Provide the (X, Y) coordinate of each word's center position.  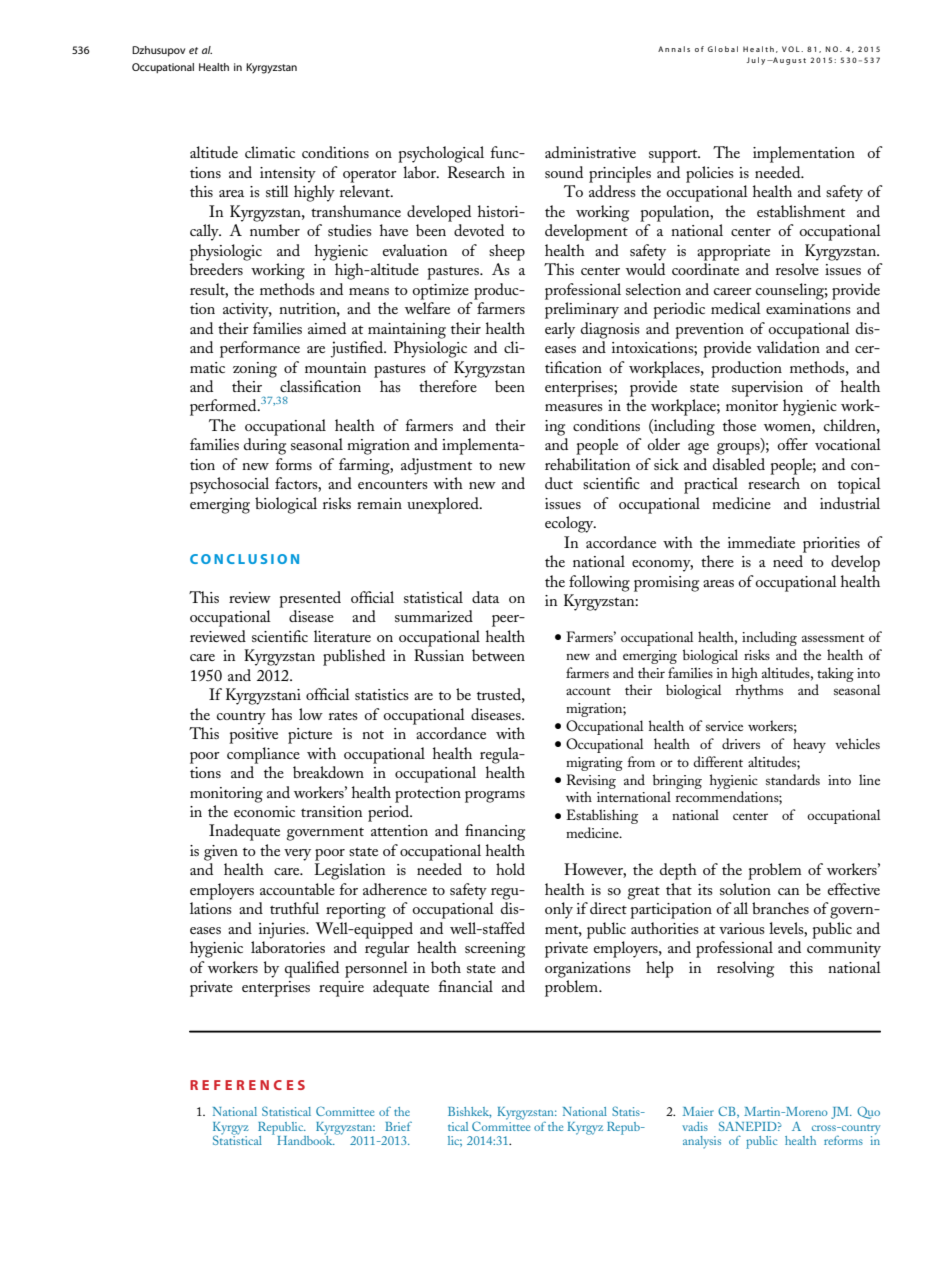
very (297, 855)
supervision (767, 389)
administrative (590, 152)
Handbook (306, 1139)
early (560, 330)
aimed (327, 328)
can (789, 891)
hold (510, 869)
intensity (288, 175)
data (485, 597)
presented (310, 599)
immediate (761, 542)
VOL (792, 49)
